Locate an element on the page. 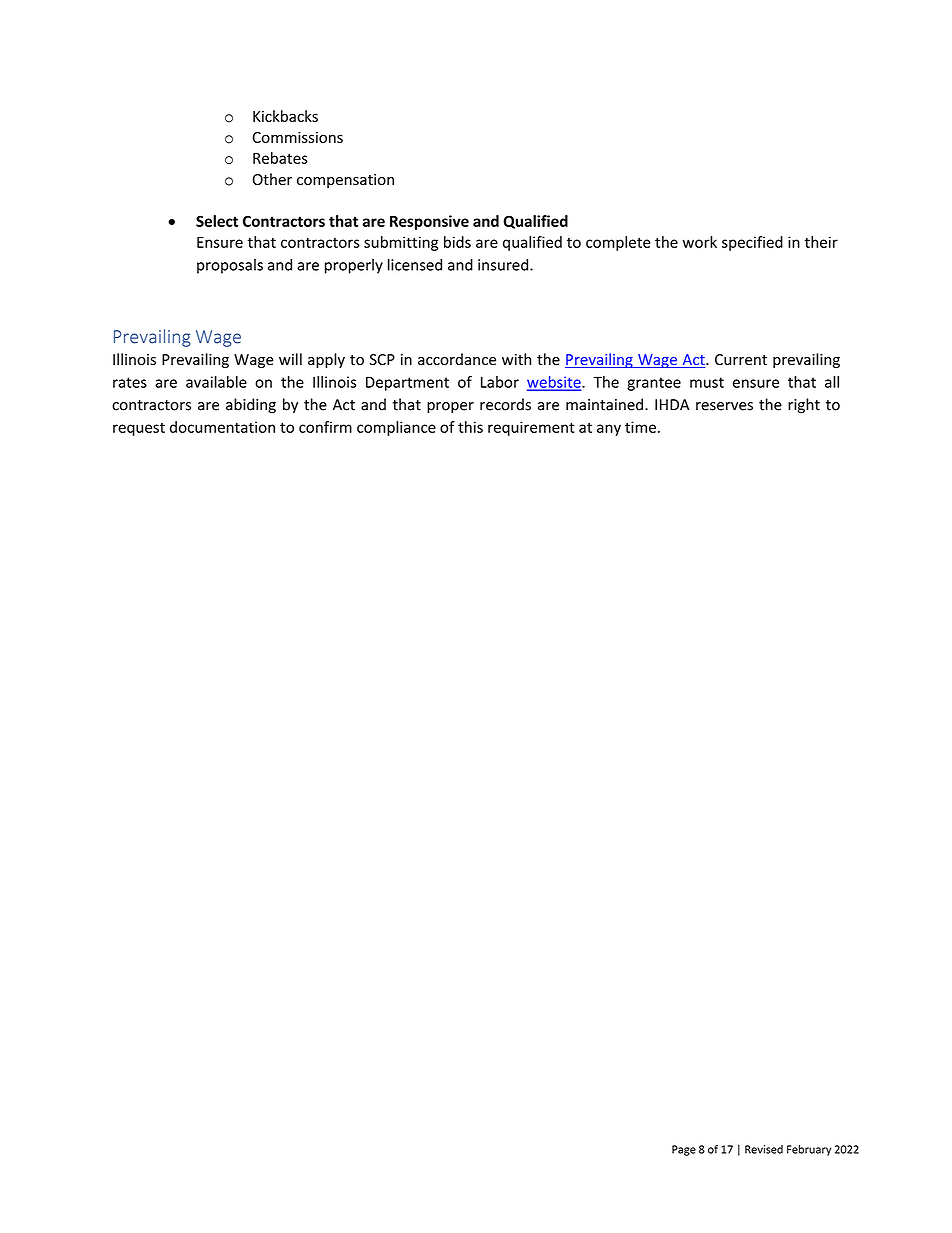  accordance is located at coordinates (457, 359).
